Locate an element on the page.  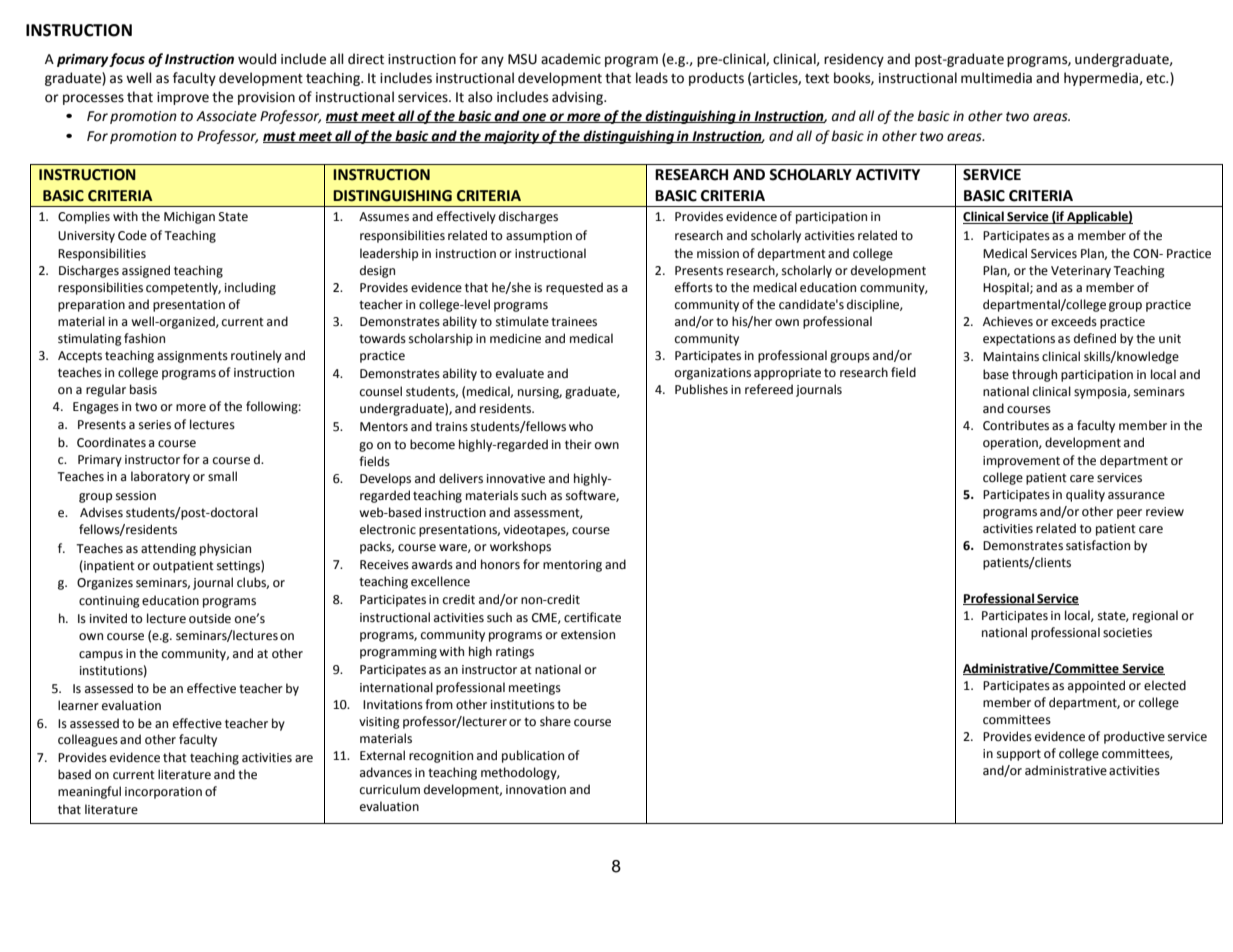
physician is located at coordinates (225, 549).
